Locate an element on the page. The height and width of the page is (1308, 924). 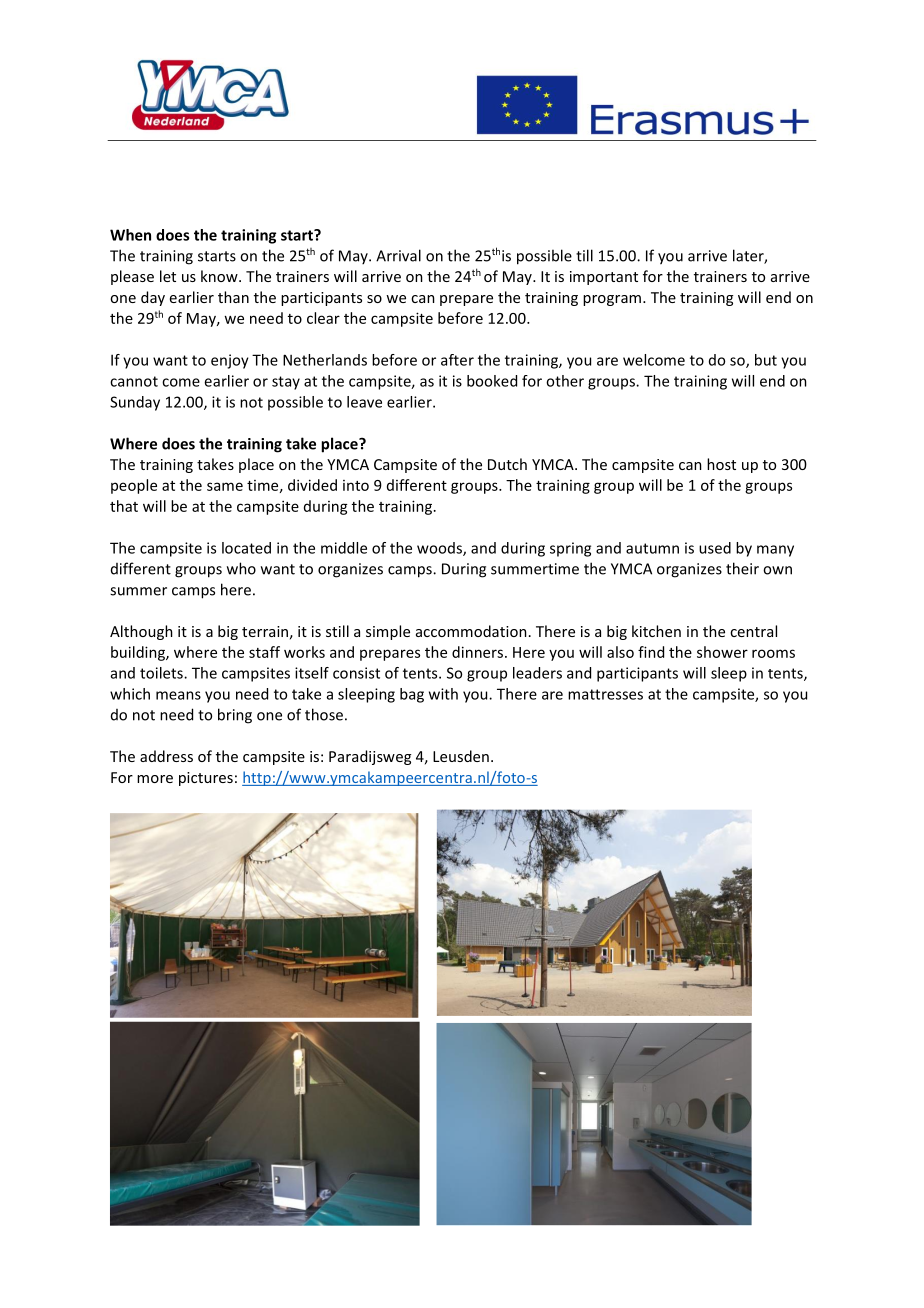
who is located at coordinates (241, 568).
